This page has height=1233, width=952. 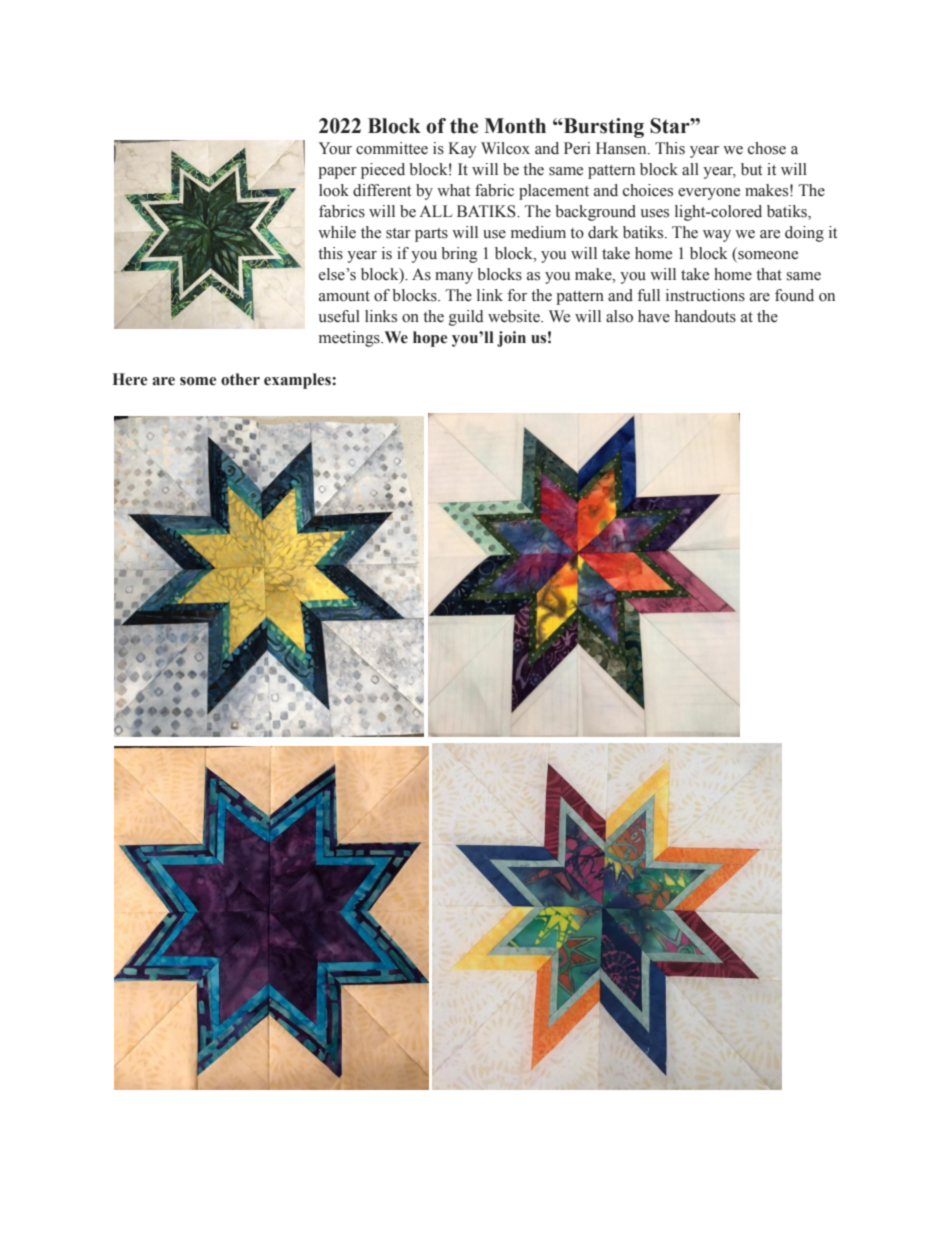 I want to click on handouts, so click(x=705, y=316).
